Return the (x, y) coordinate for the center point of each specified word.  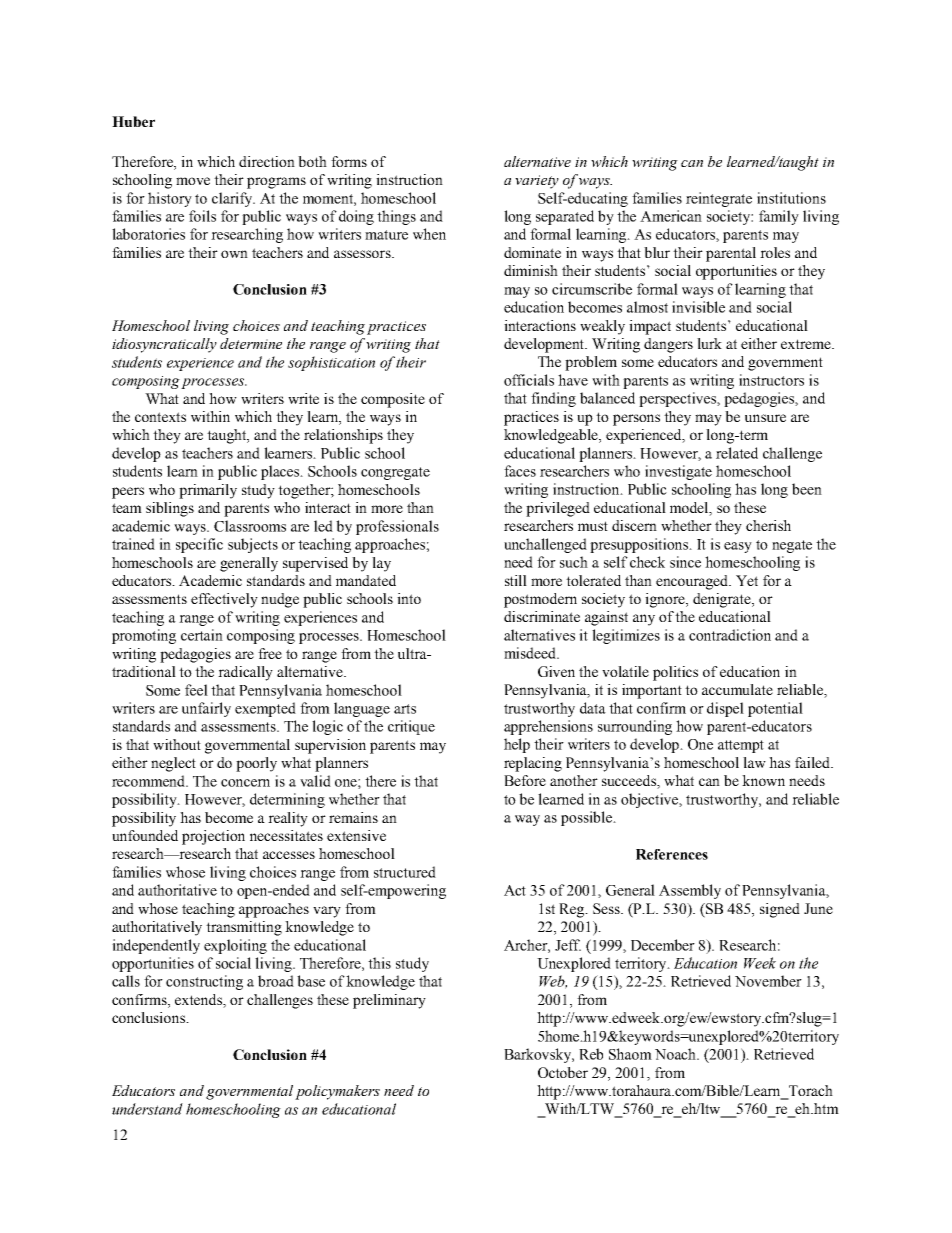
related (737, 453)
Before (525, 780)
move (193, 181)
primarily (208, 491)
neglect (173, 764)
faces (520, 471)
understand (147, 1109)
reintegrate (719, 199)
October (563, 1072)
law (754, 762)
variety (537, 182)
